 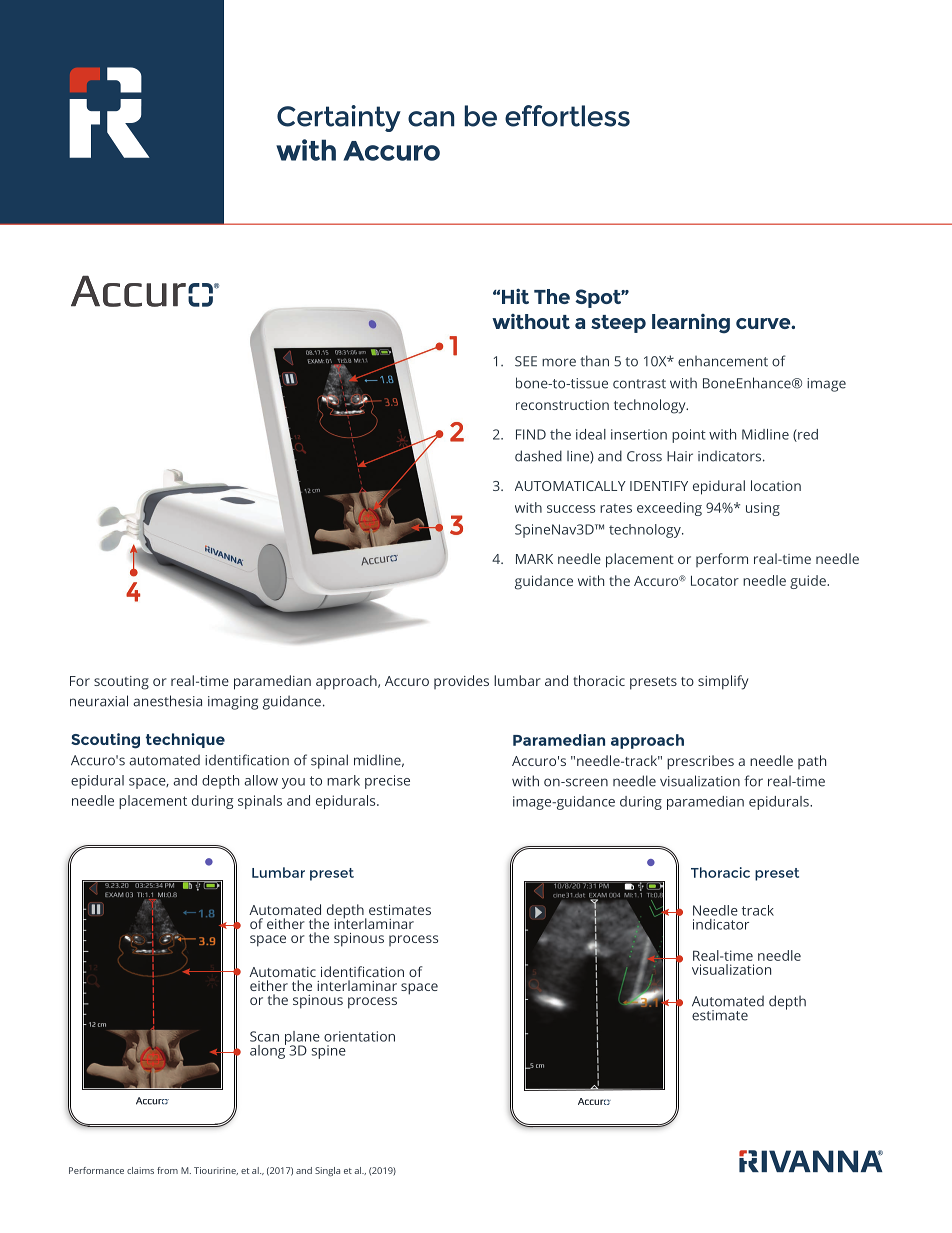 What do you see at coordinates (700, 762) in the page?
I see `prescribes` at bounding box center [700, 762].
